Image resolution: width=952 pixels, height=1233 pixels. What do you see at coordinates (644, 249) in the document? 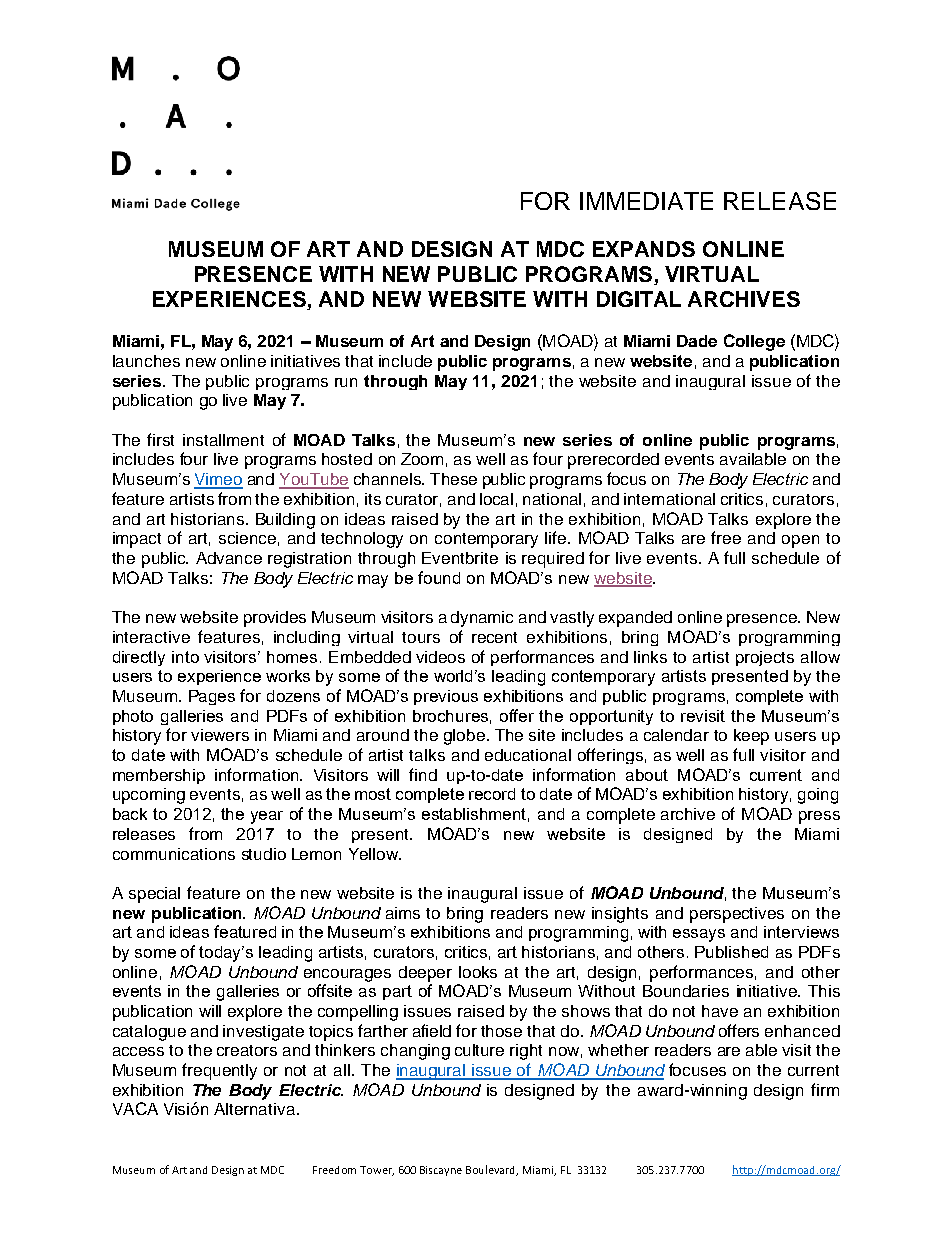
I see `EXPANDS` at bounding box center [644, 249].
